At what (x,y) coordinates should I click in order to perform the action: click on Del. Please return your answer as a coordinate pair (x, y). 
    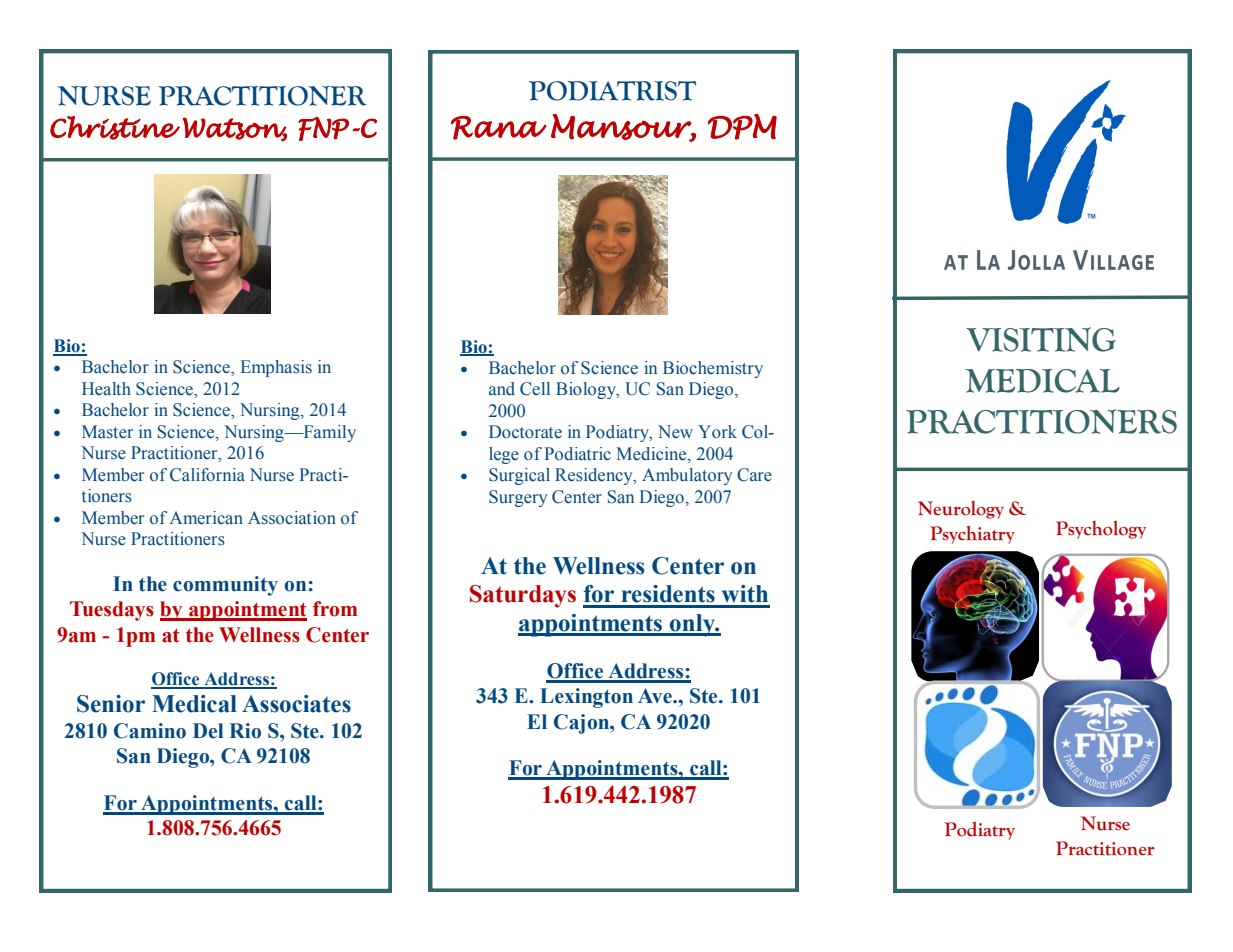
    Looking at the image, I should click on (208, 731).
